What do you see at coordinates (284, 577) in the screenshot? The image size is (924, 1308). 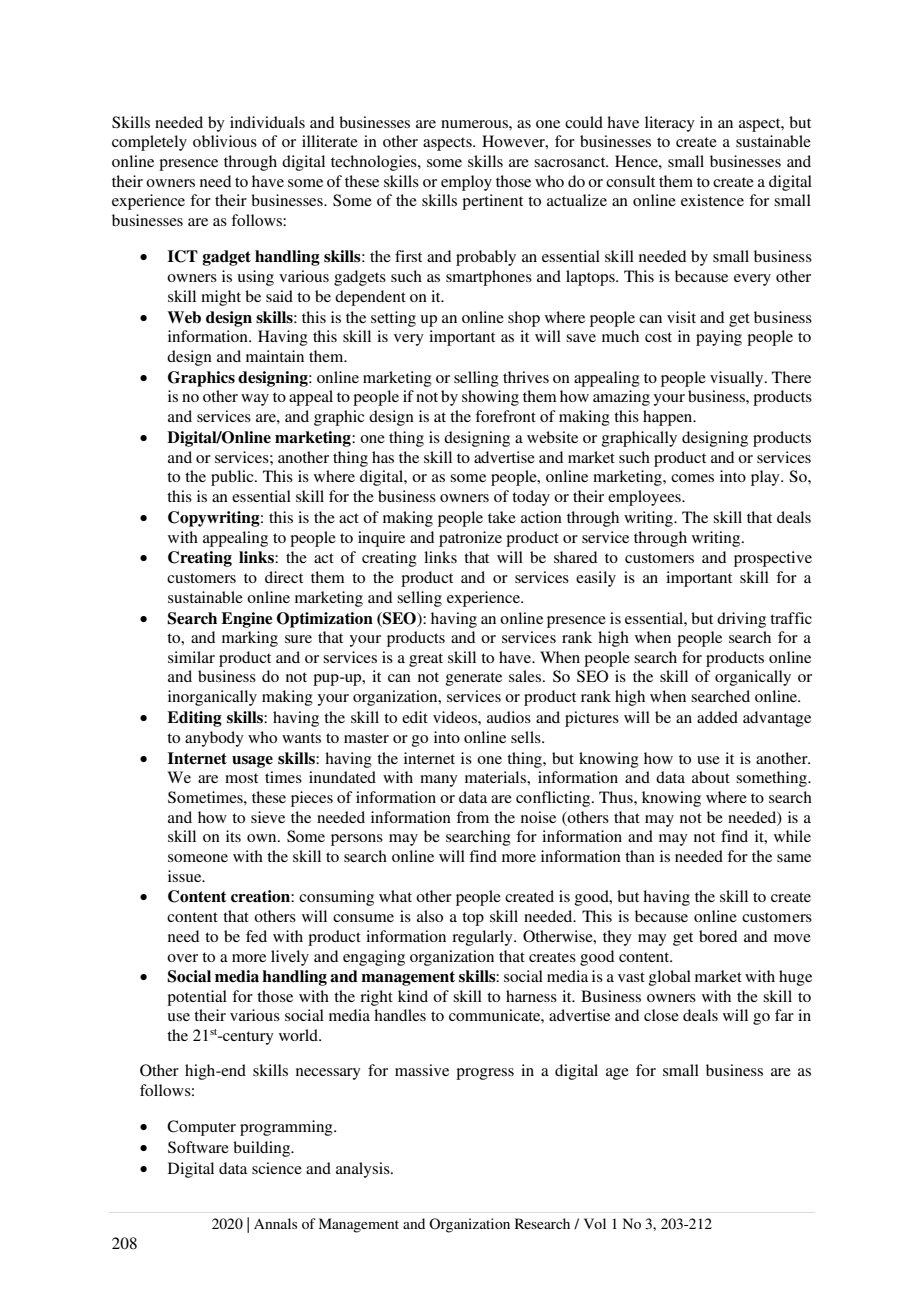 I see `direct` at bounding box center [284, 577].
